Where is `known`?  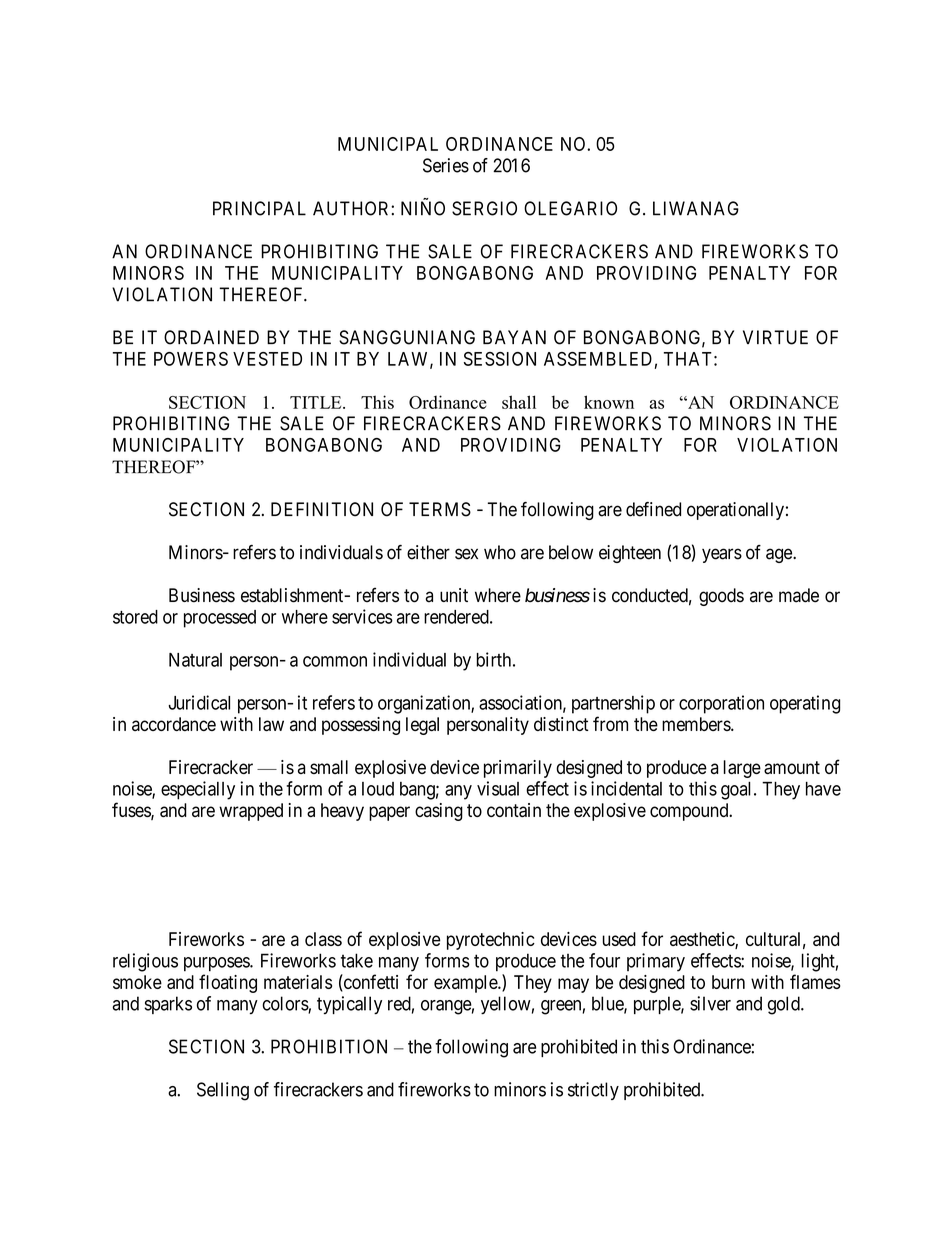
known is located at coordinates (609, 402).
